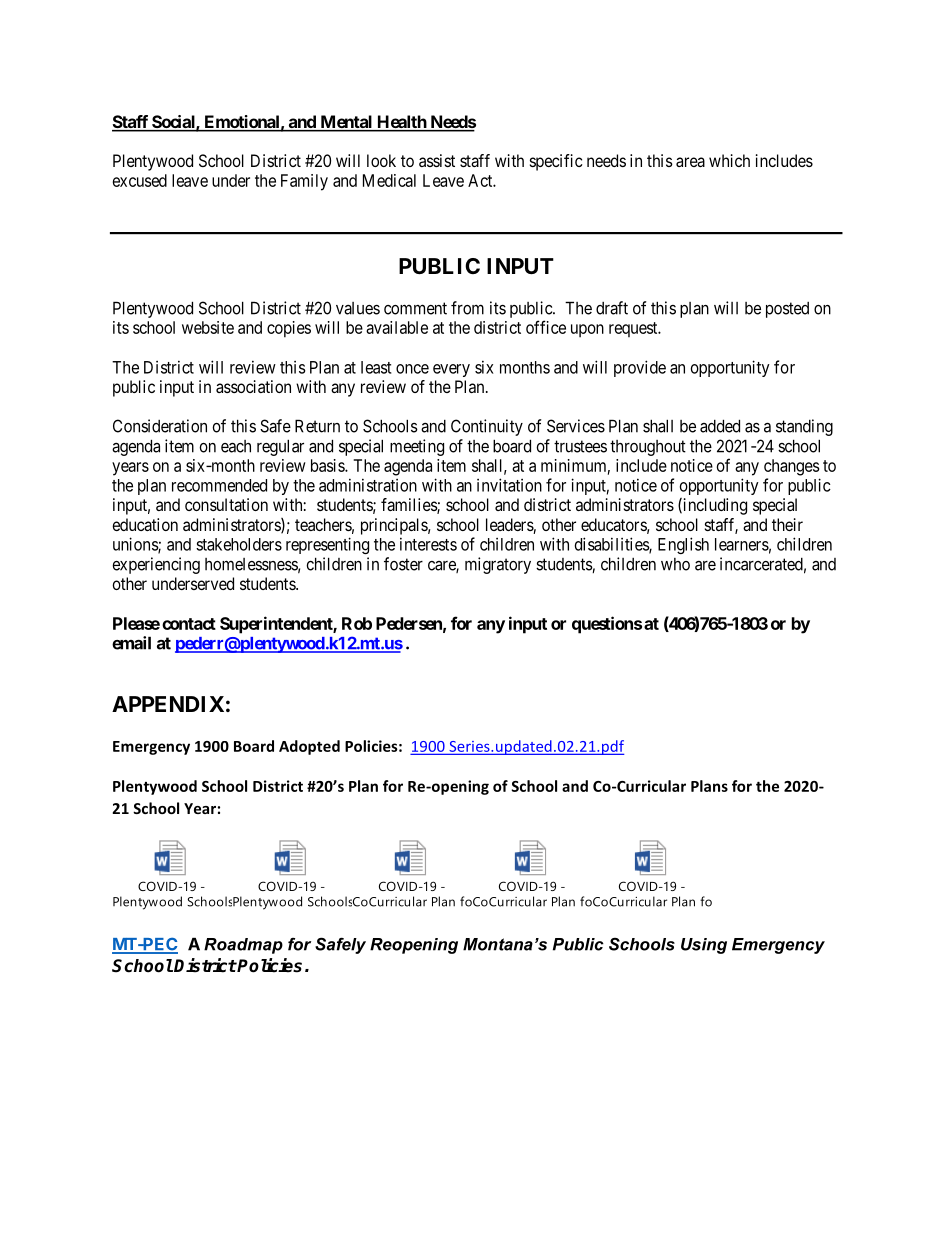  Describe the element at coordinates (208, 327) in the screenshot. I see `website` at that location.
